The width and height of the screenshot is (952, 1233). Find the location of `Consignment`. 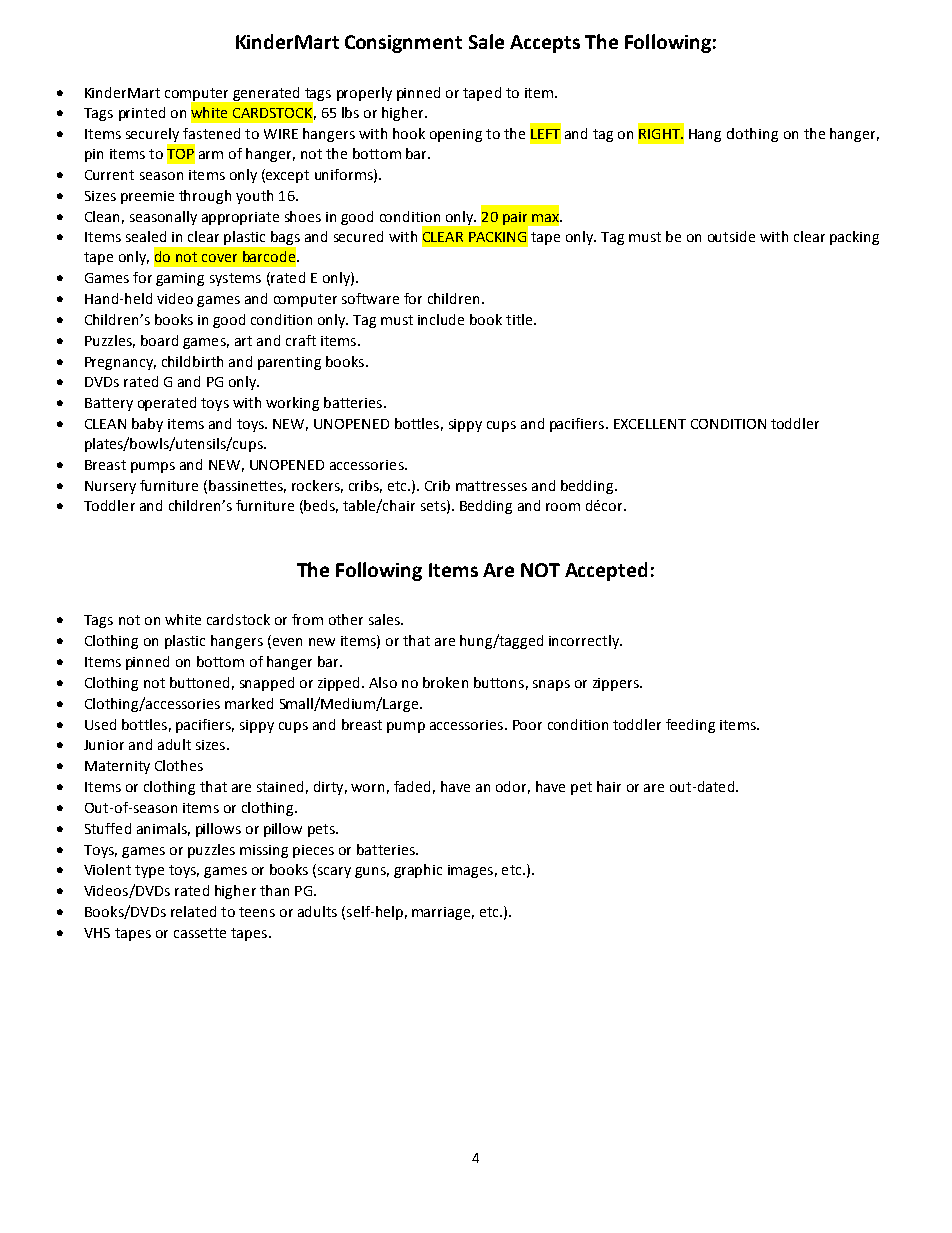

Consignment is located at coordinates (403, 44).
